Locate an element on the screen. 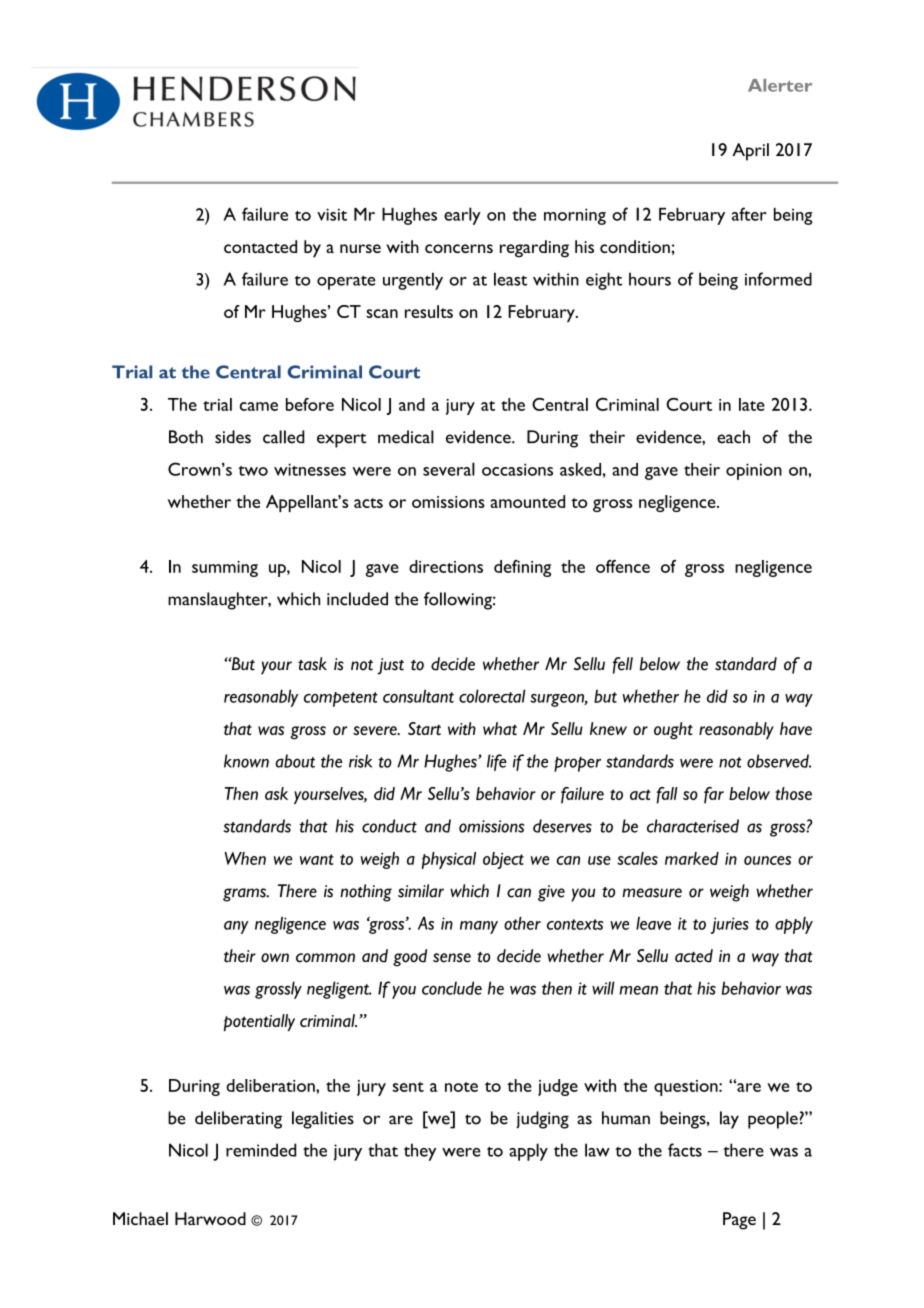 Image resolution: width=924 pixels, height=1308 pixels. Page is located at coordinates (739, 1221).
